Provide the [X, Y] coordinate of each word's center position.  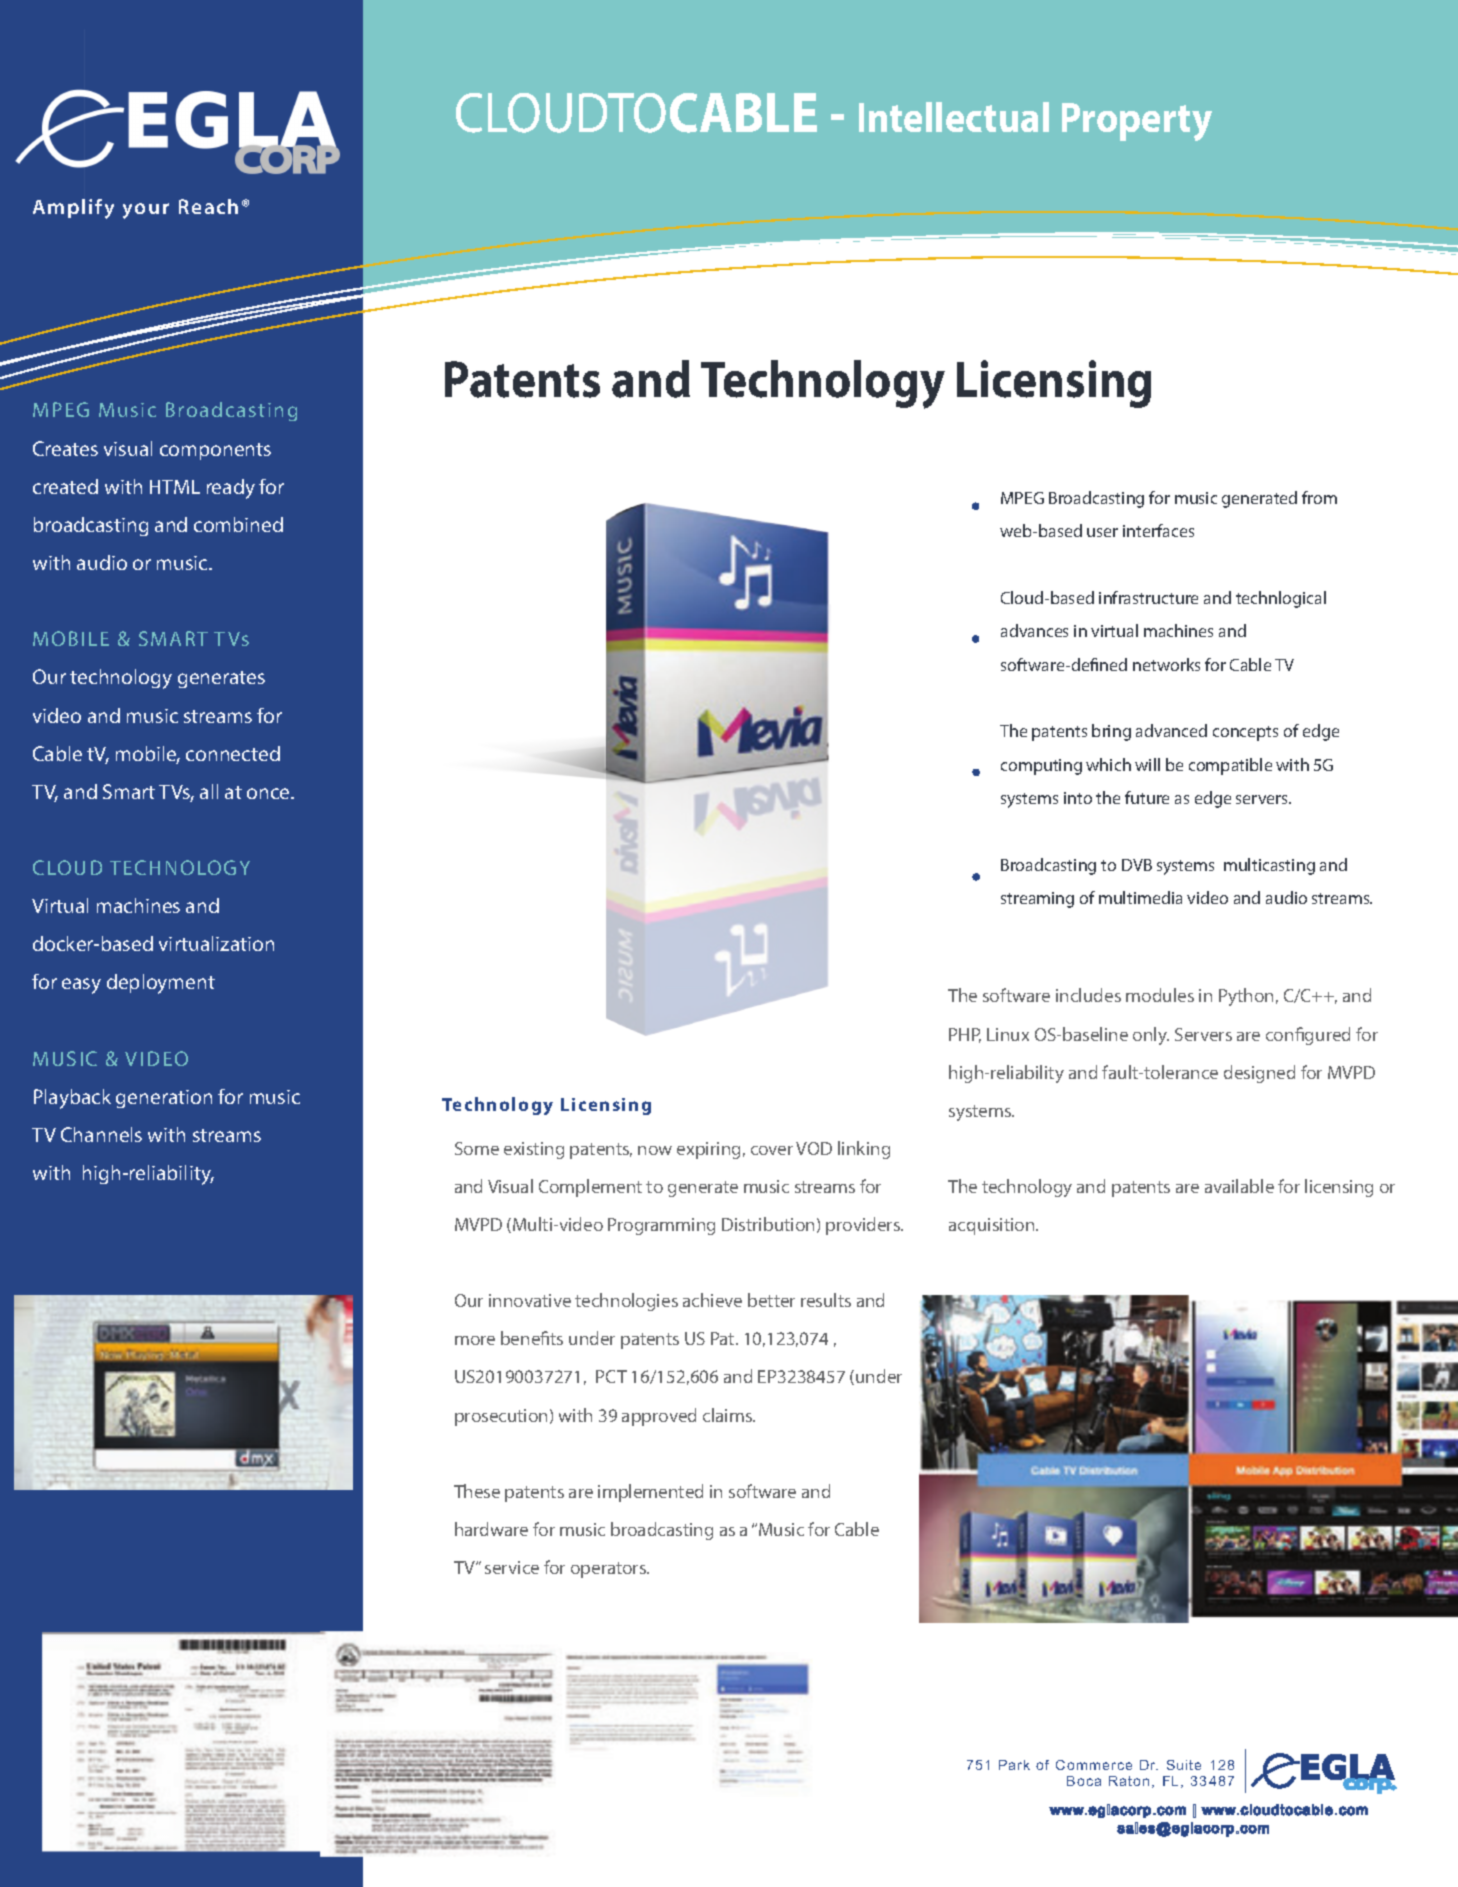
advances [1034, 630]
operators [609, 1570]
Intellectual [954, 117]
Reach [208, 206]
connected [233, 753]
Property [1137, 122]
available [1239, 1186]
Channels [101, 1134]
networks [1166, 664]
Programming [661, 1226]
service [512, 1567]
